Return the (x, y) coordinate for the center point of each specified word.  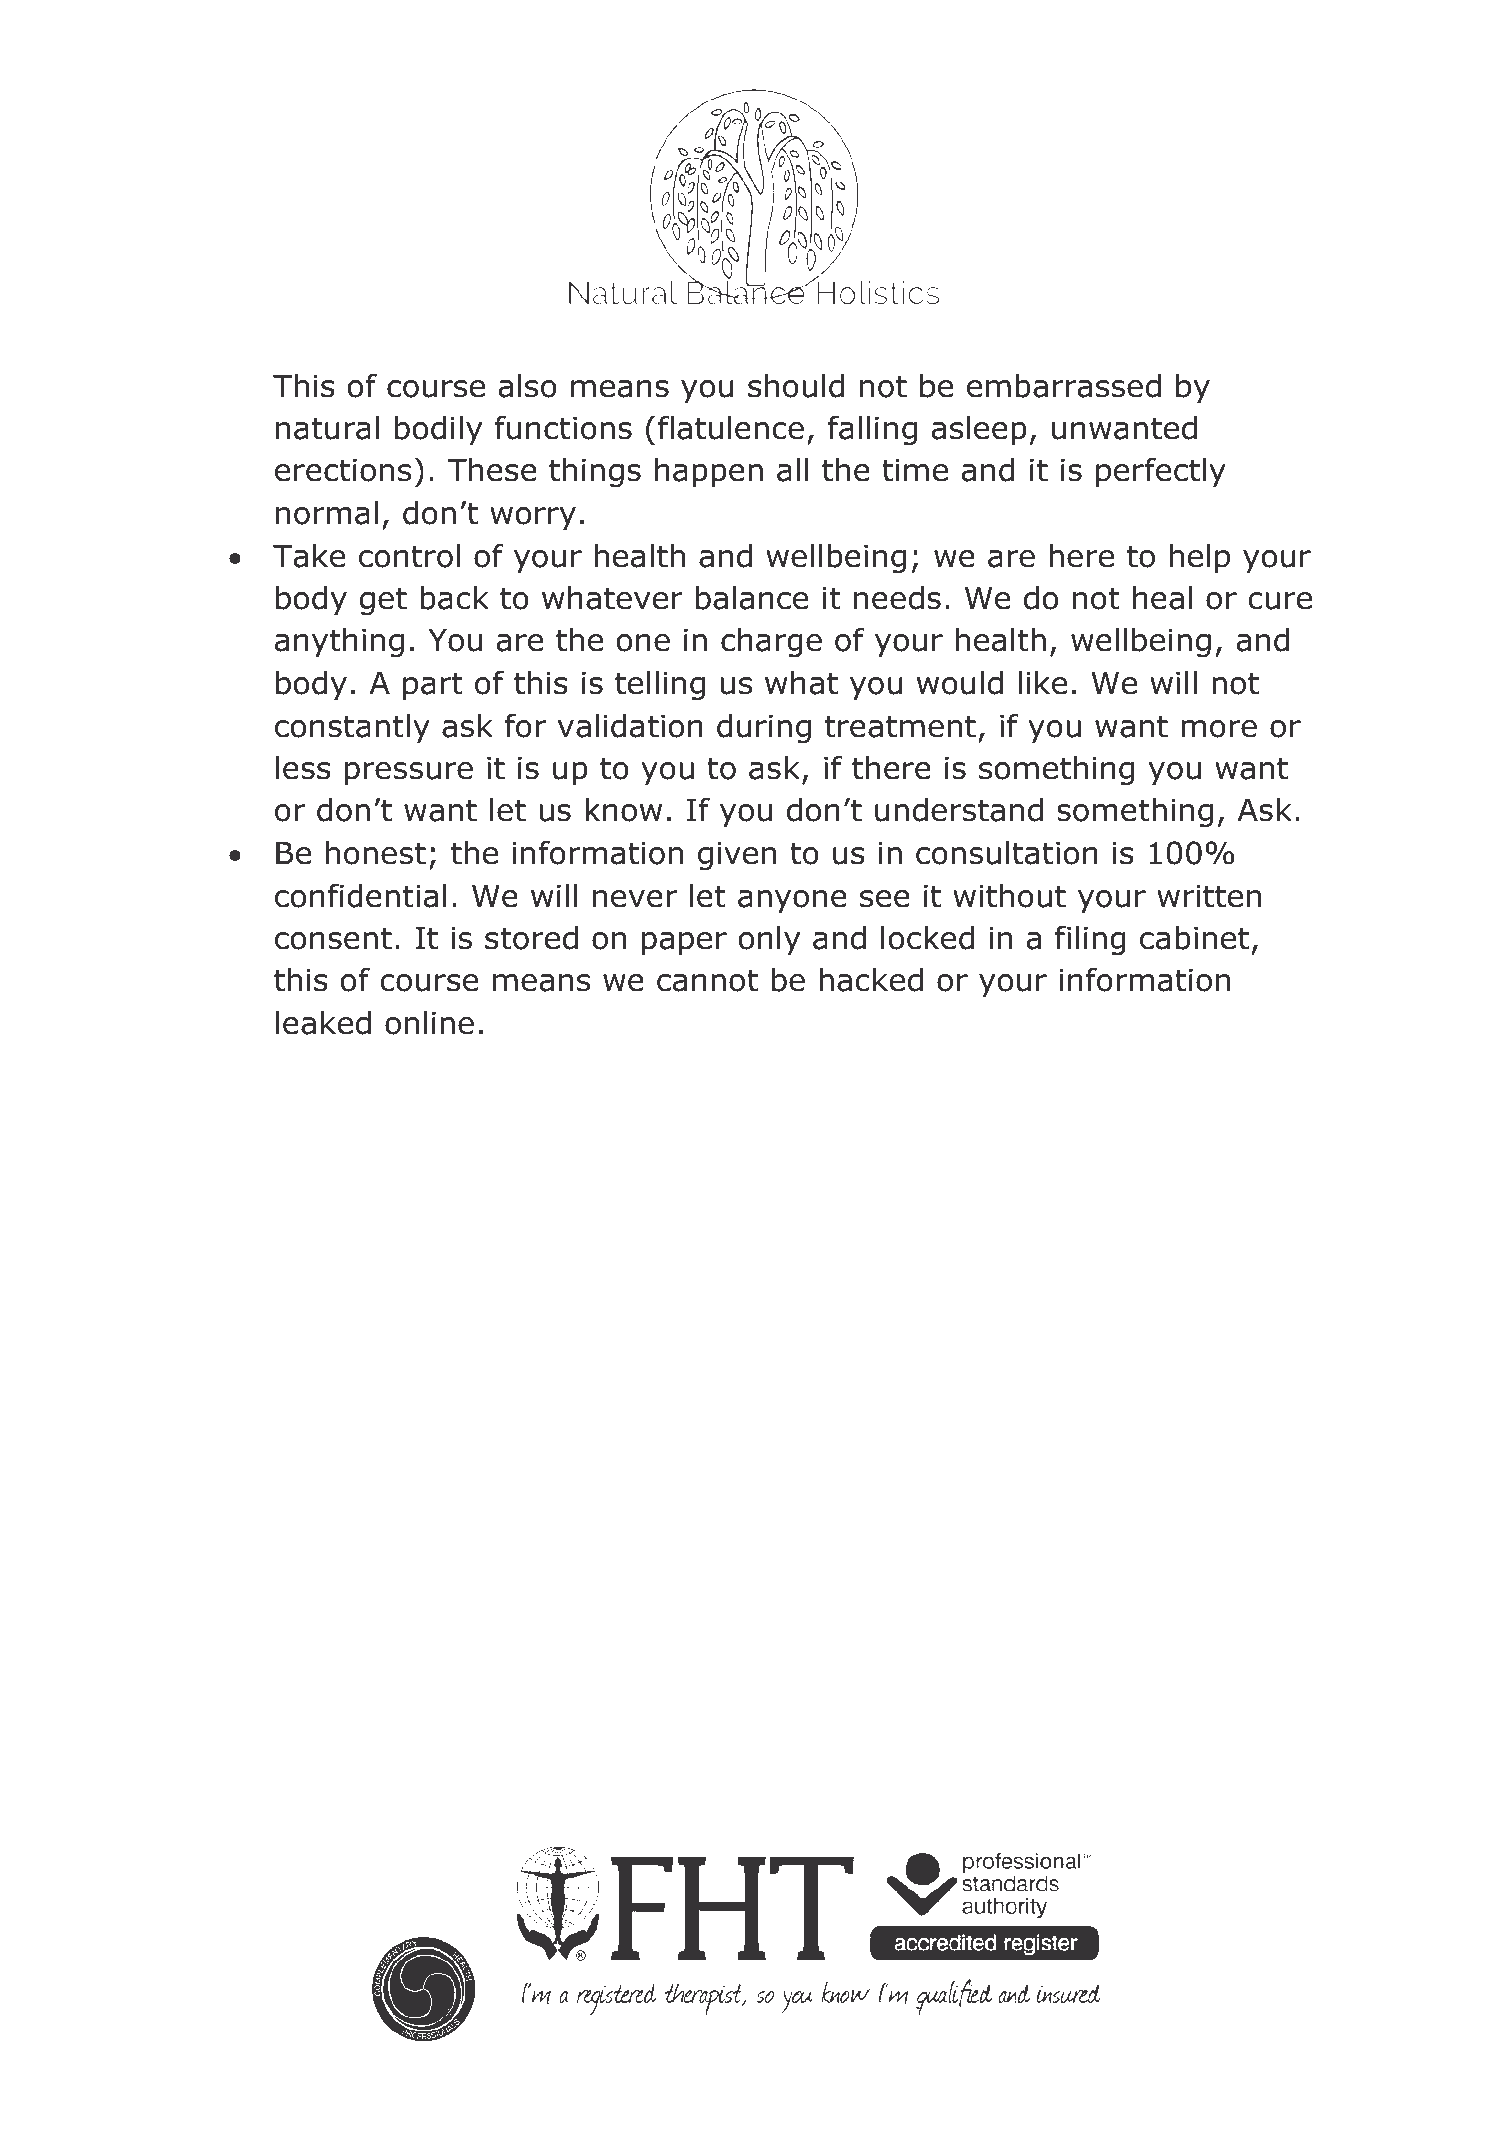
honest (376, 853)
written (1209, 896)
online (429, 1023)
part (433, 686)
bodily (438, 430)
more (1219, 729)
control (409, 556)
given (737, 856)
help (1200, 558)
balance (752, 598)
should (796, 386)
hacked (871, 980)
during (764, 729)
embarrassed (1064, 386)
